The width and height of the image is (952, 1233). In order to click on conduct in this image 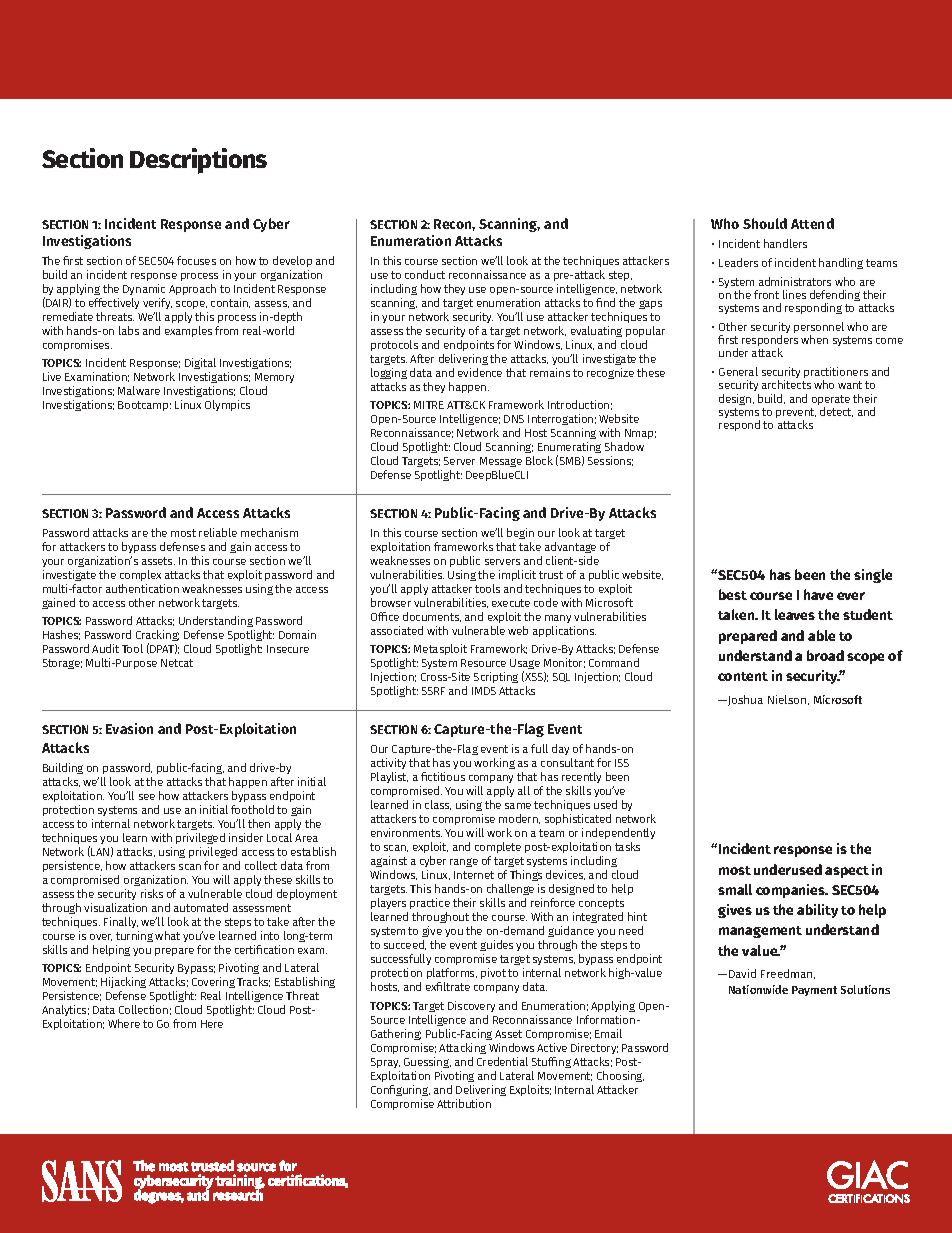, I will do `click(425, 274)`.
